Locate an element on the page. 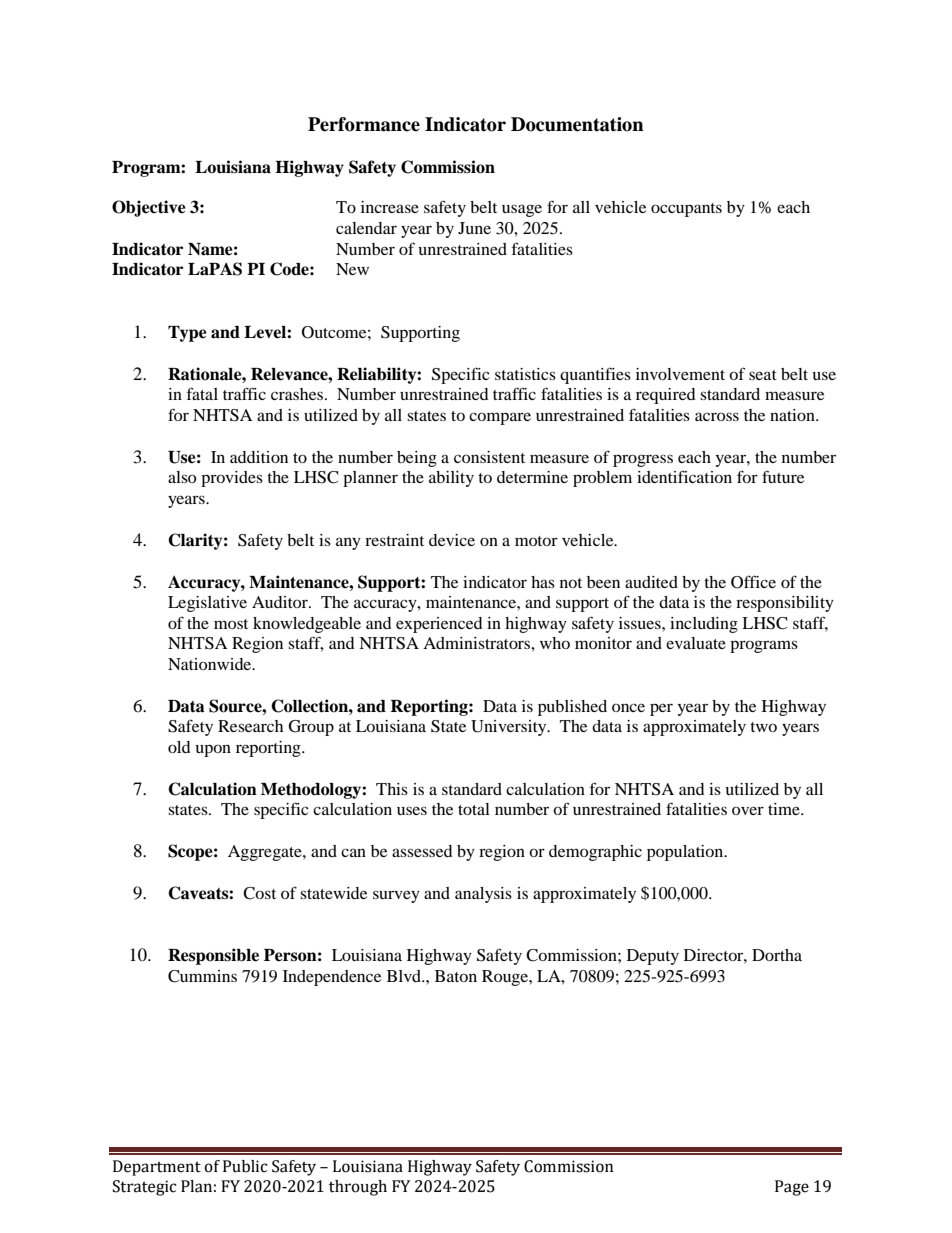 This image has width=952, height=1233. usage is located at coordinates (522, 210).
